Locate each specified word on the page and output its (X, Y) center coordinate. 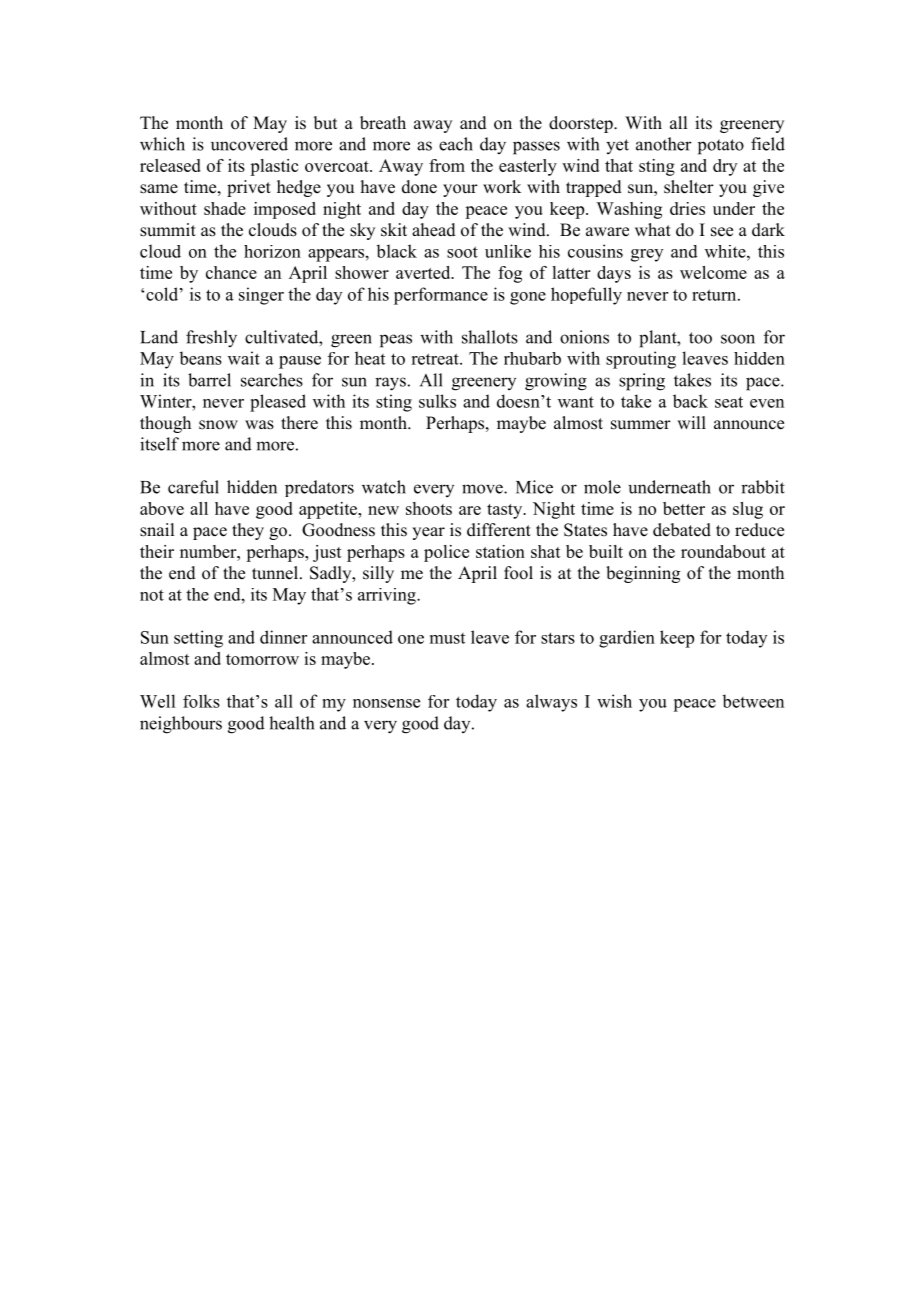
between (753, 701)
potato (721, 147)
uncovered (249, 144)
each (456, 144)
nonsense (386, 703)
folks (201, 701)
